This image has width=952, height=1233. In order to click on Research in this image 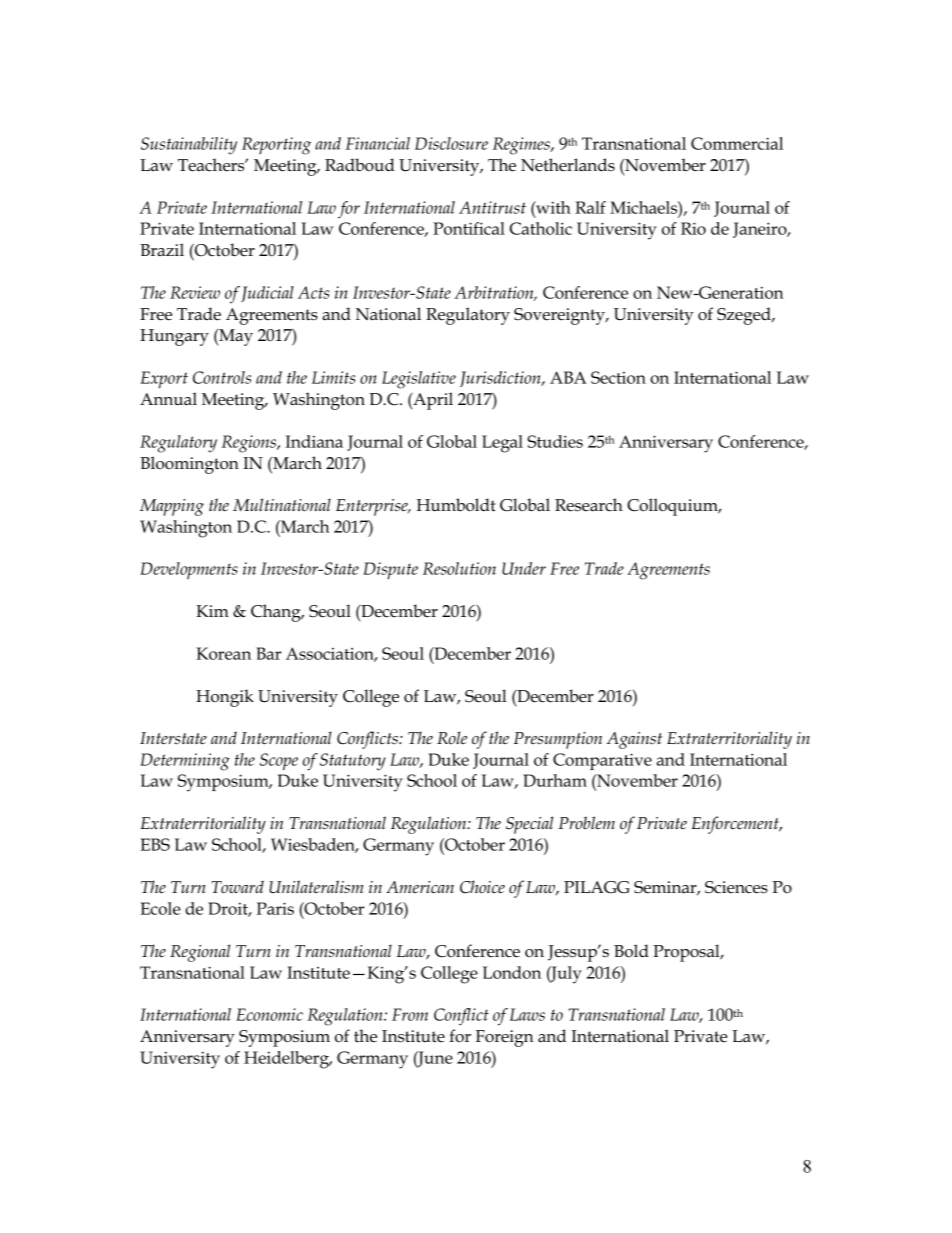, I will do `click(589, 505)`.
